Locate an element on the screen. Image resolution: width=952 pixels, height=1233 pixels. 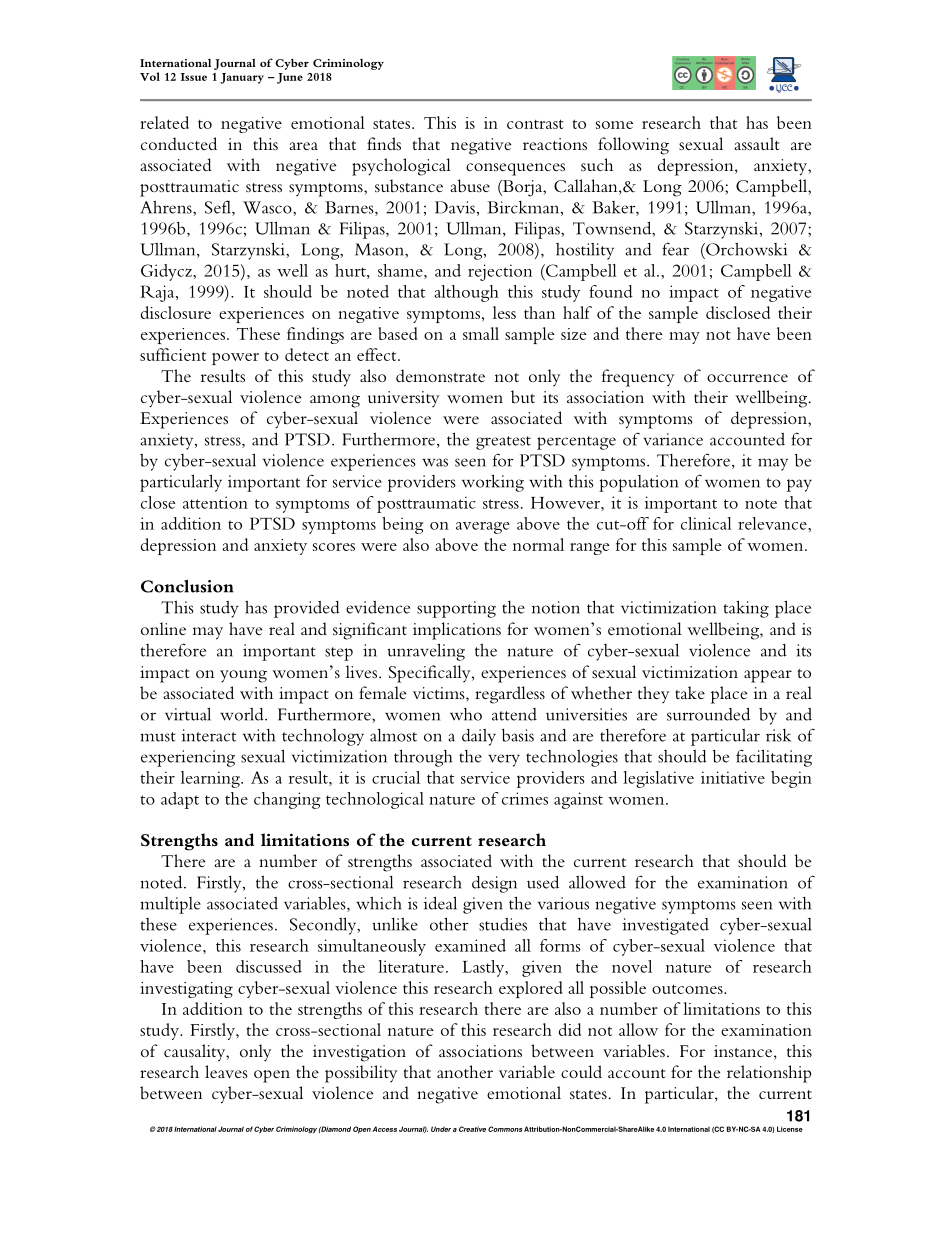
supporting is located at coordinates (456, 609).
